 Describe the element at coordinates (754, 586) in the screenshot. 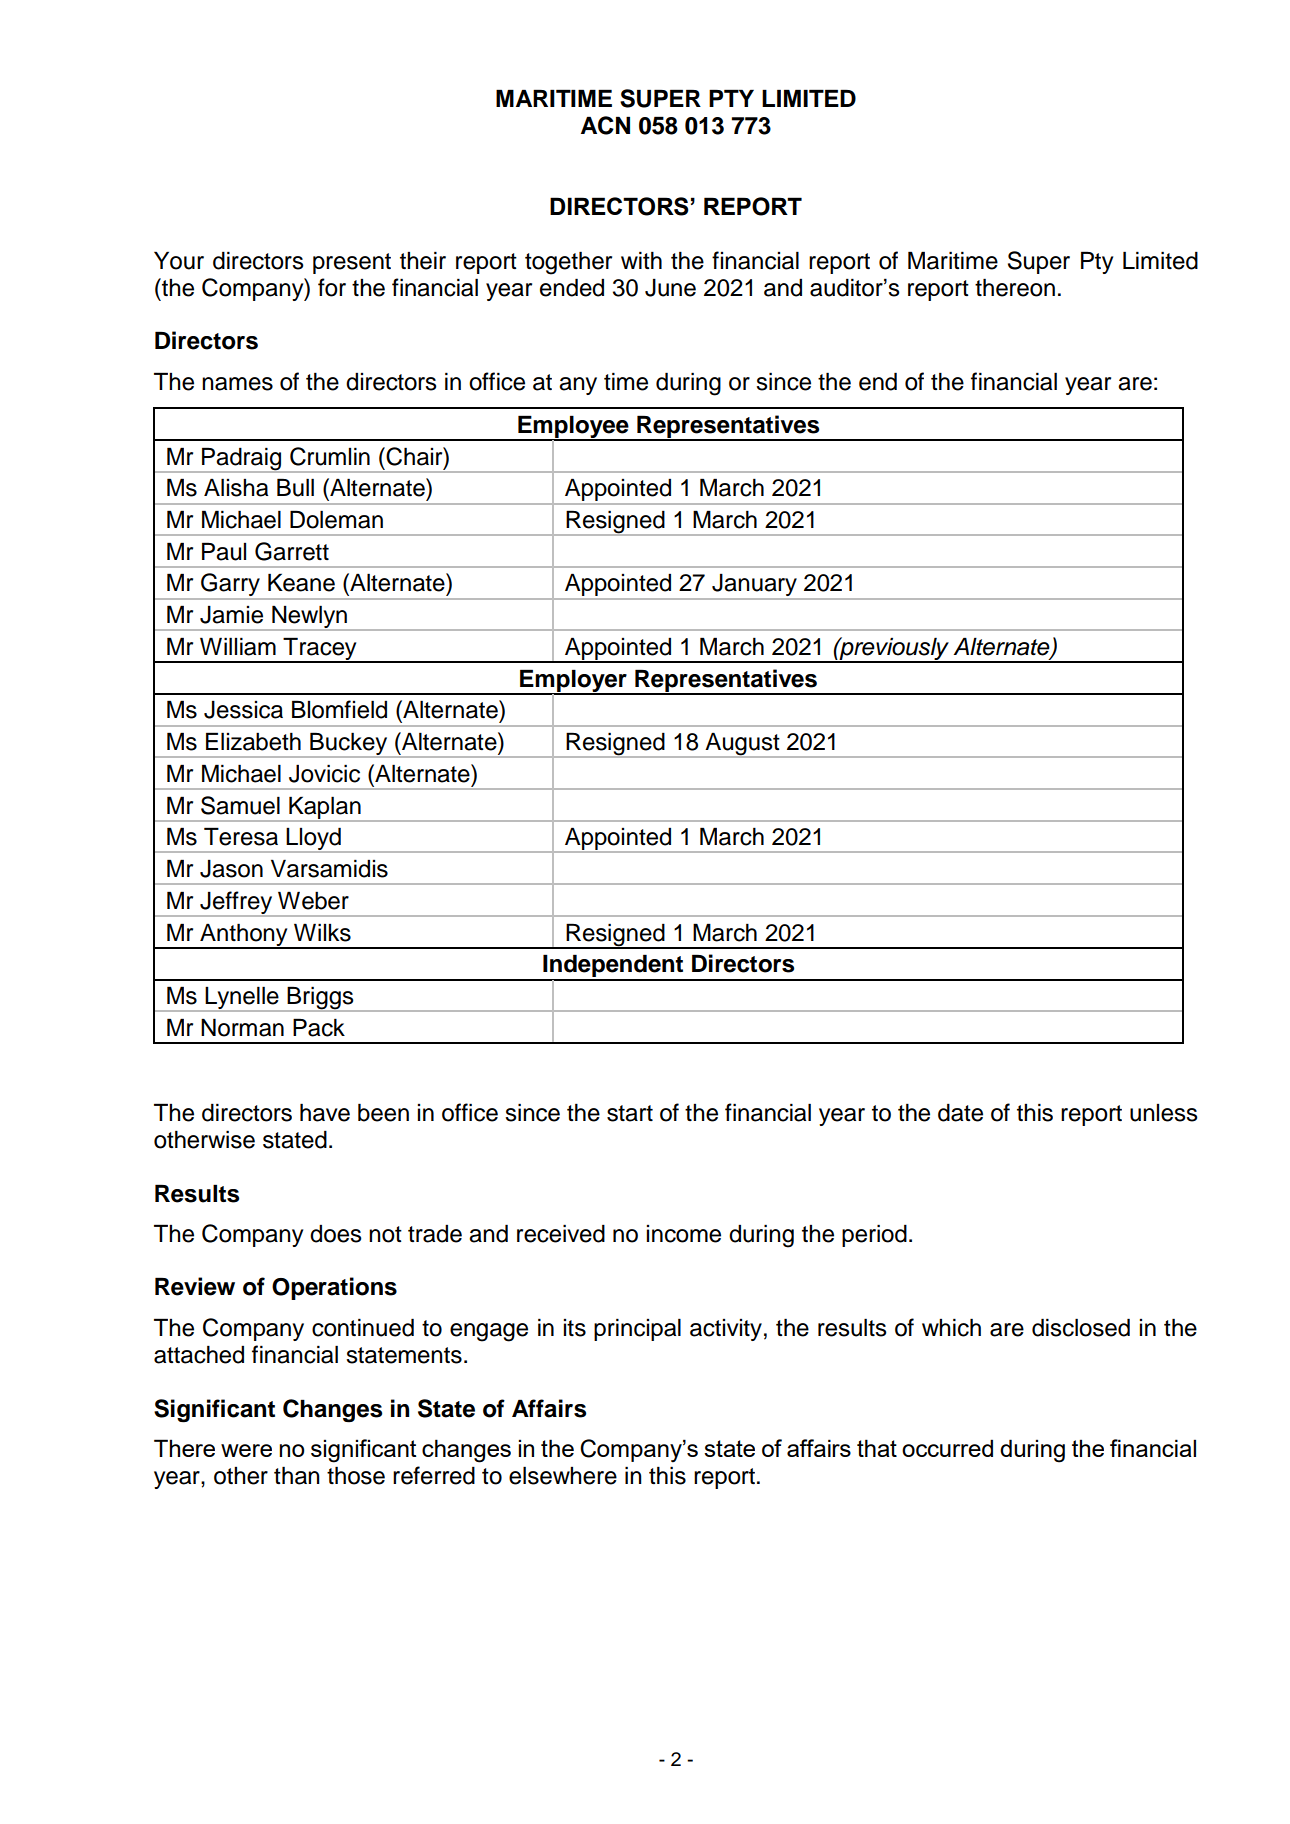

I see `January` at that location.
